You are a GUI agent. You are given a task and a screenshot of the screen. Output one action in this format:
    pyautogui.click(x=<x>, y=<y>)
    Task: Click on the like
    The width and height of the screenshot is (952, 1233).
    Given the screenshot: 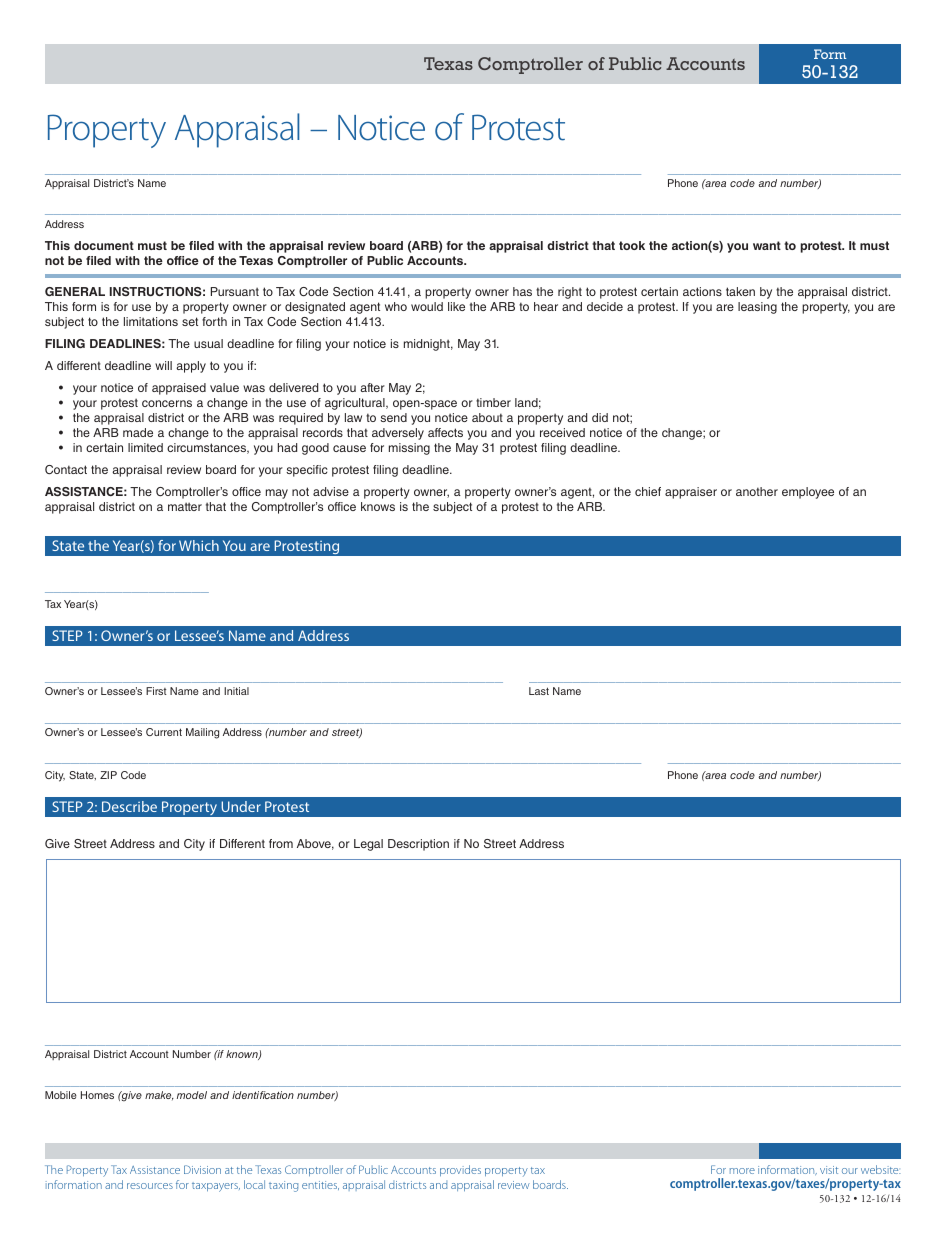 What is the action you would take?
    pyautogui.click(x=456, y=306)
